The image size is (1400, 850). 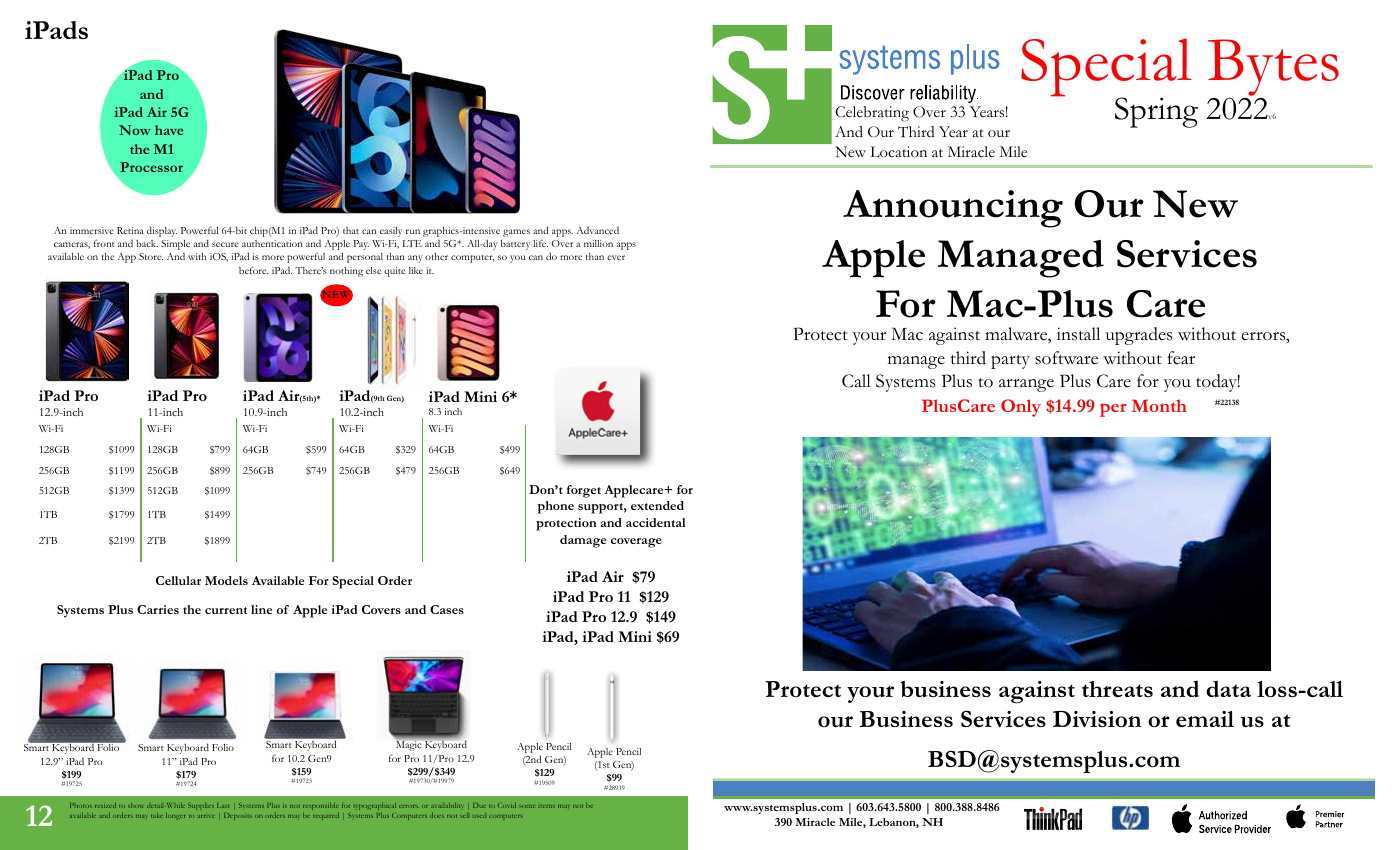 I want to click on Spring, so click(x=1156, y=112).
